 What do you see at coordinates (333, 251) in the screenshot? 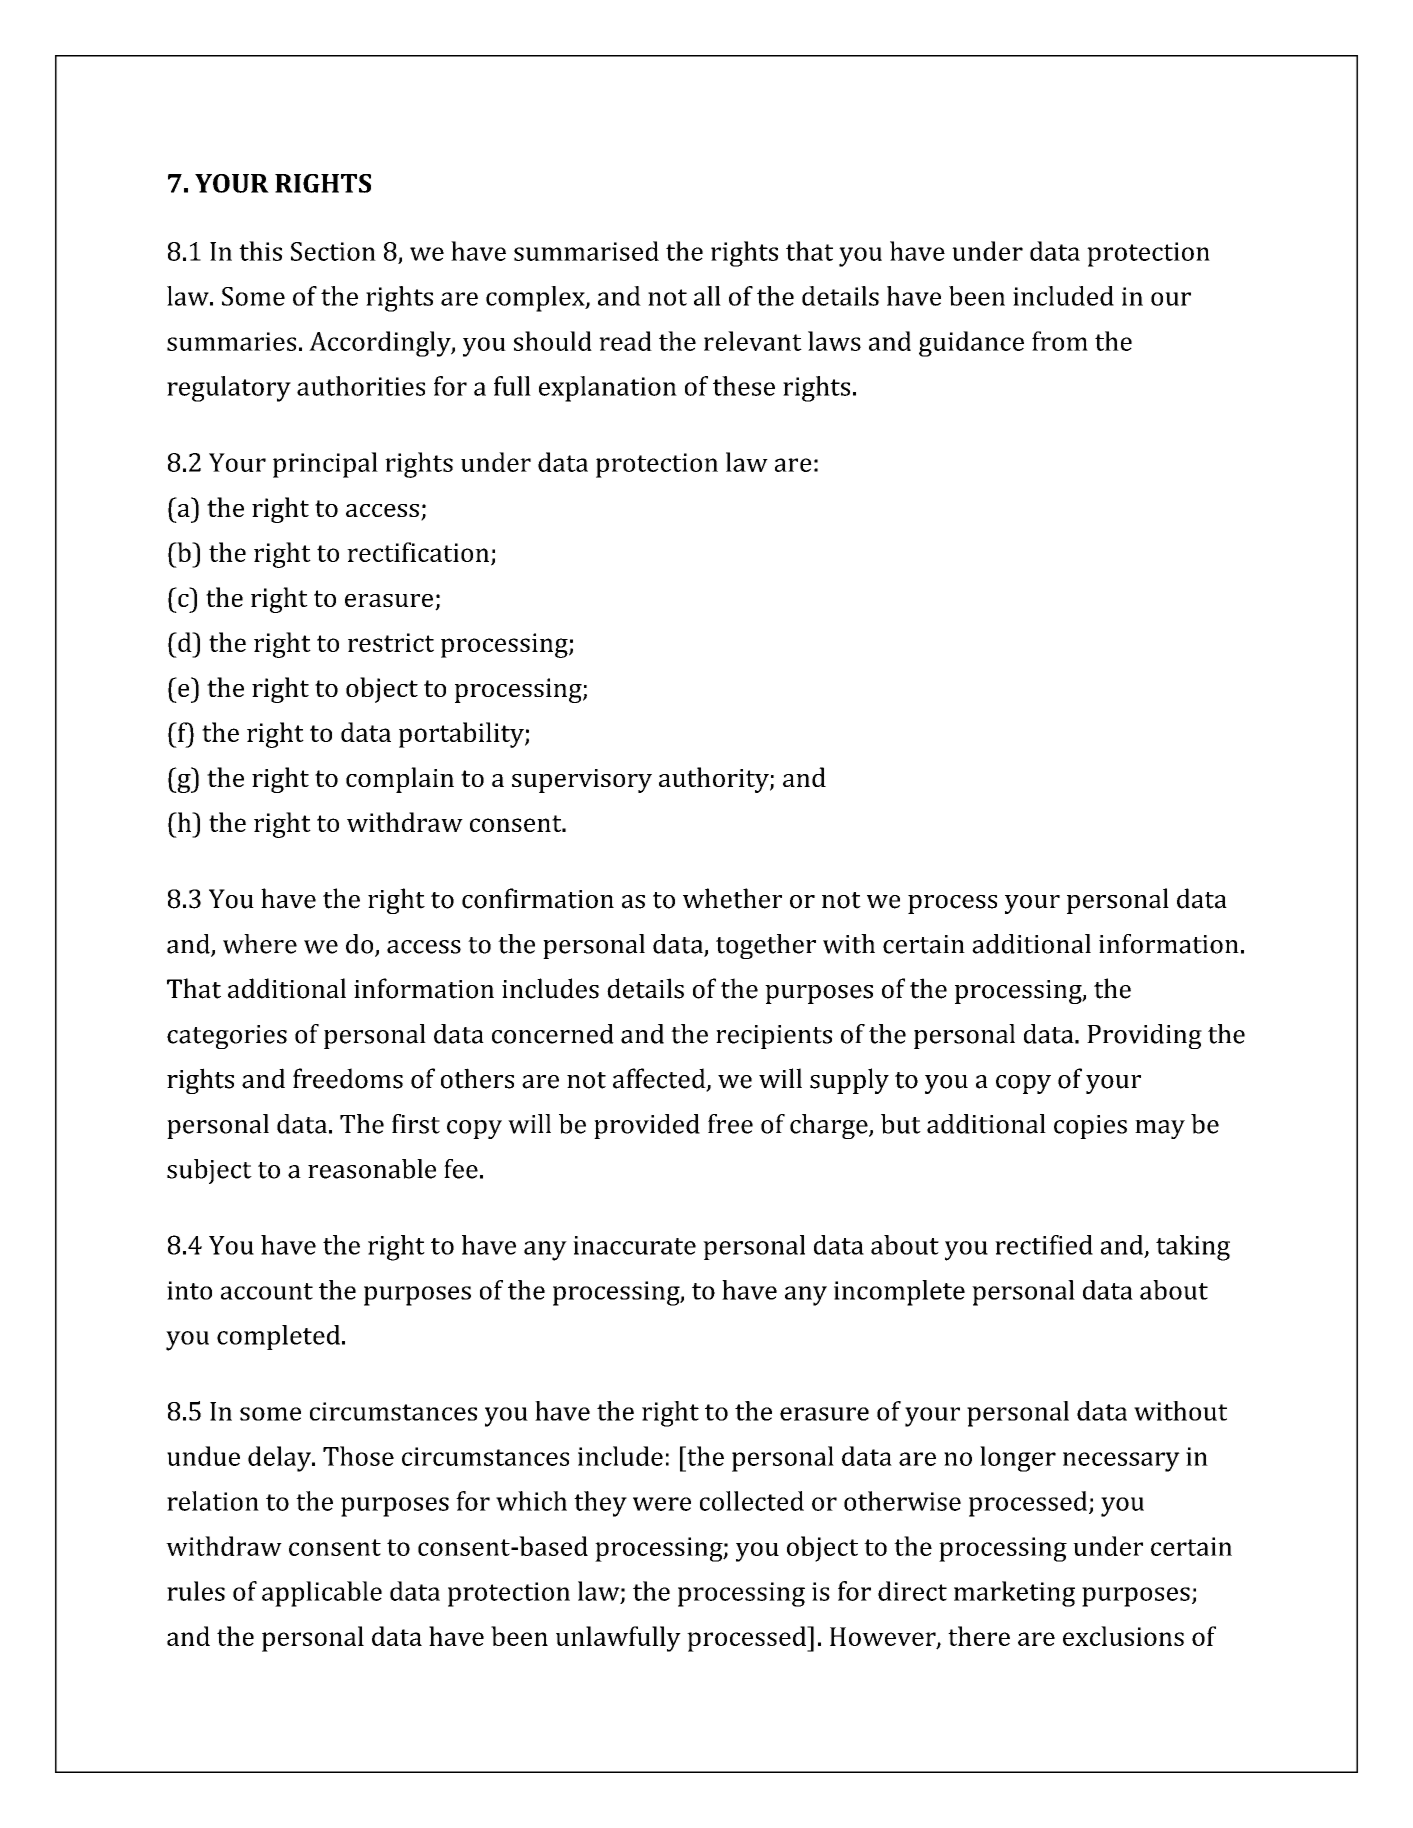
I see `Section` at bounding box center [333, 251].
